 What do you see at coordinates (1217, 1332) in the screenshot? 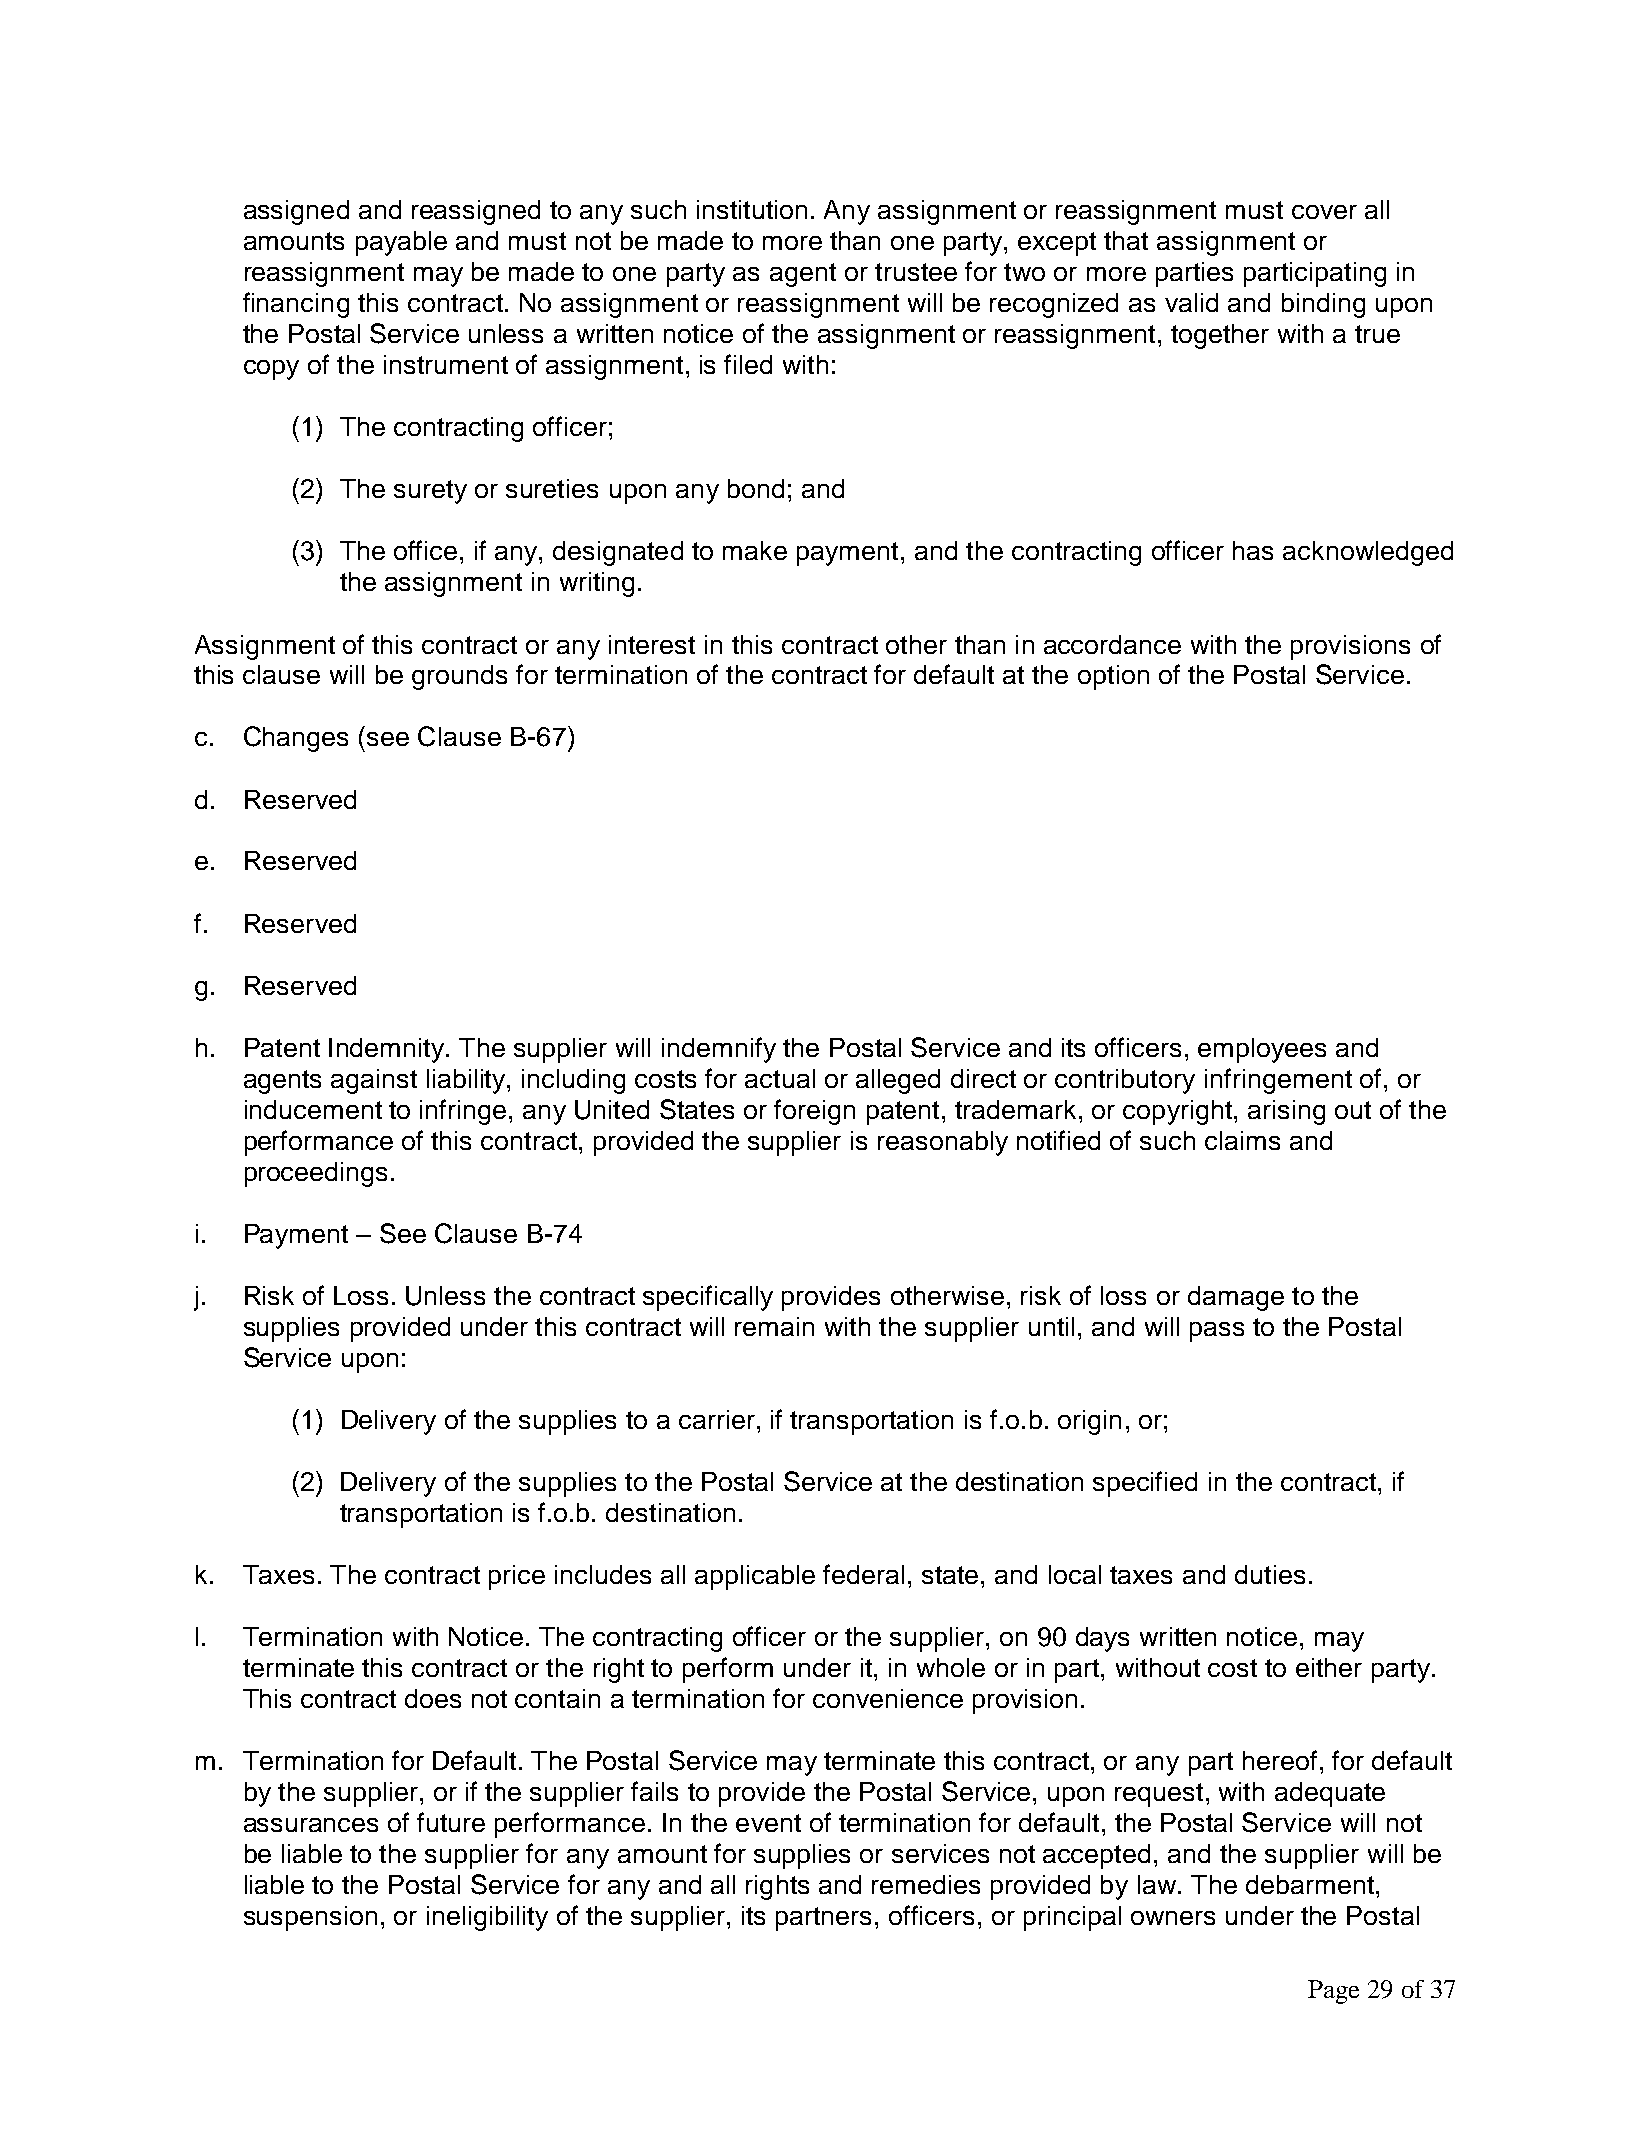
I see `pass` at bounding box center [1217, 1332].
